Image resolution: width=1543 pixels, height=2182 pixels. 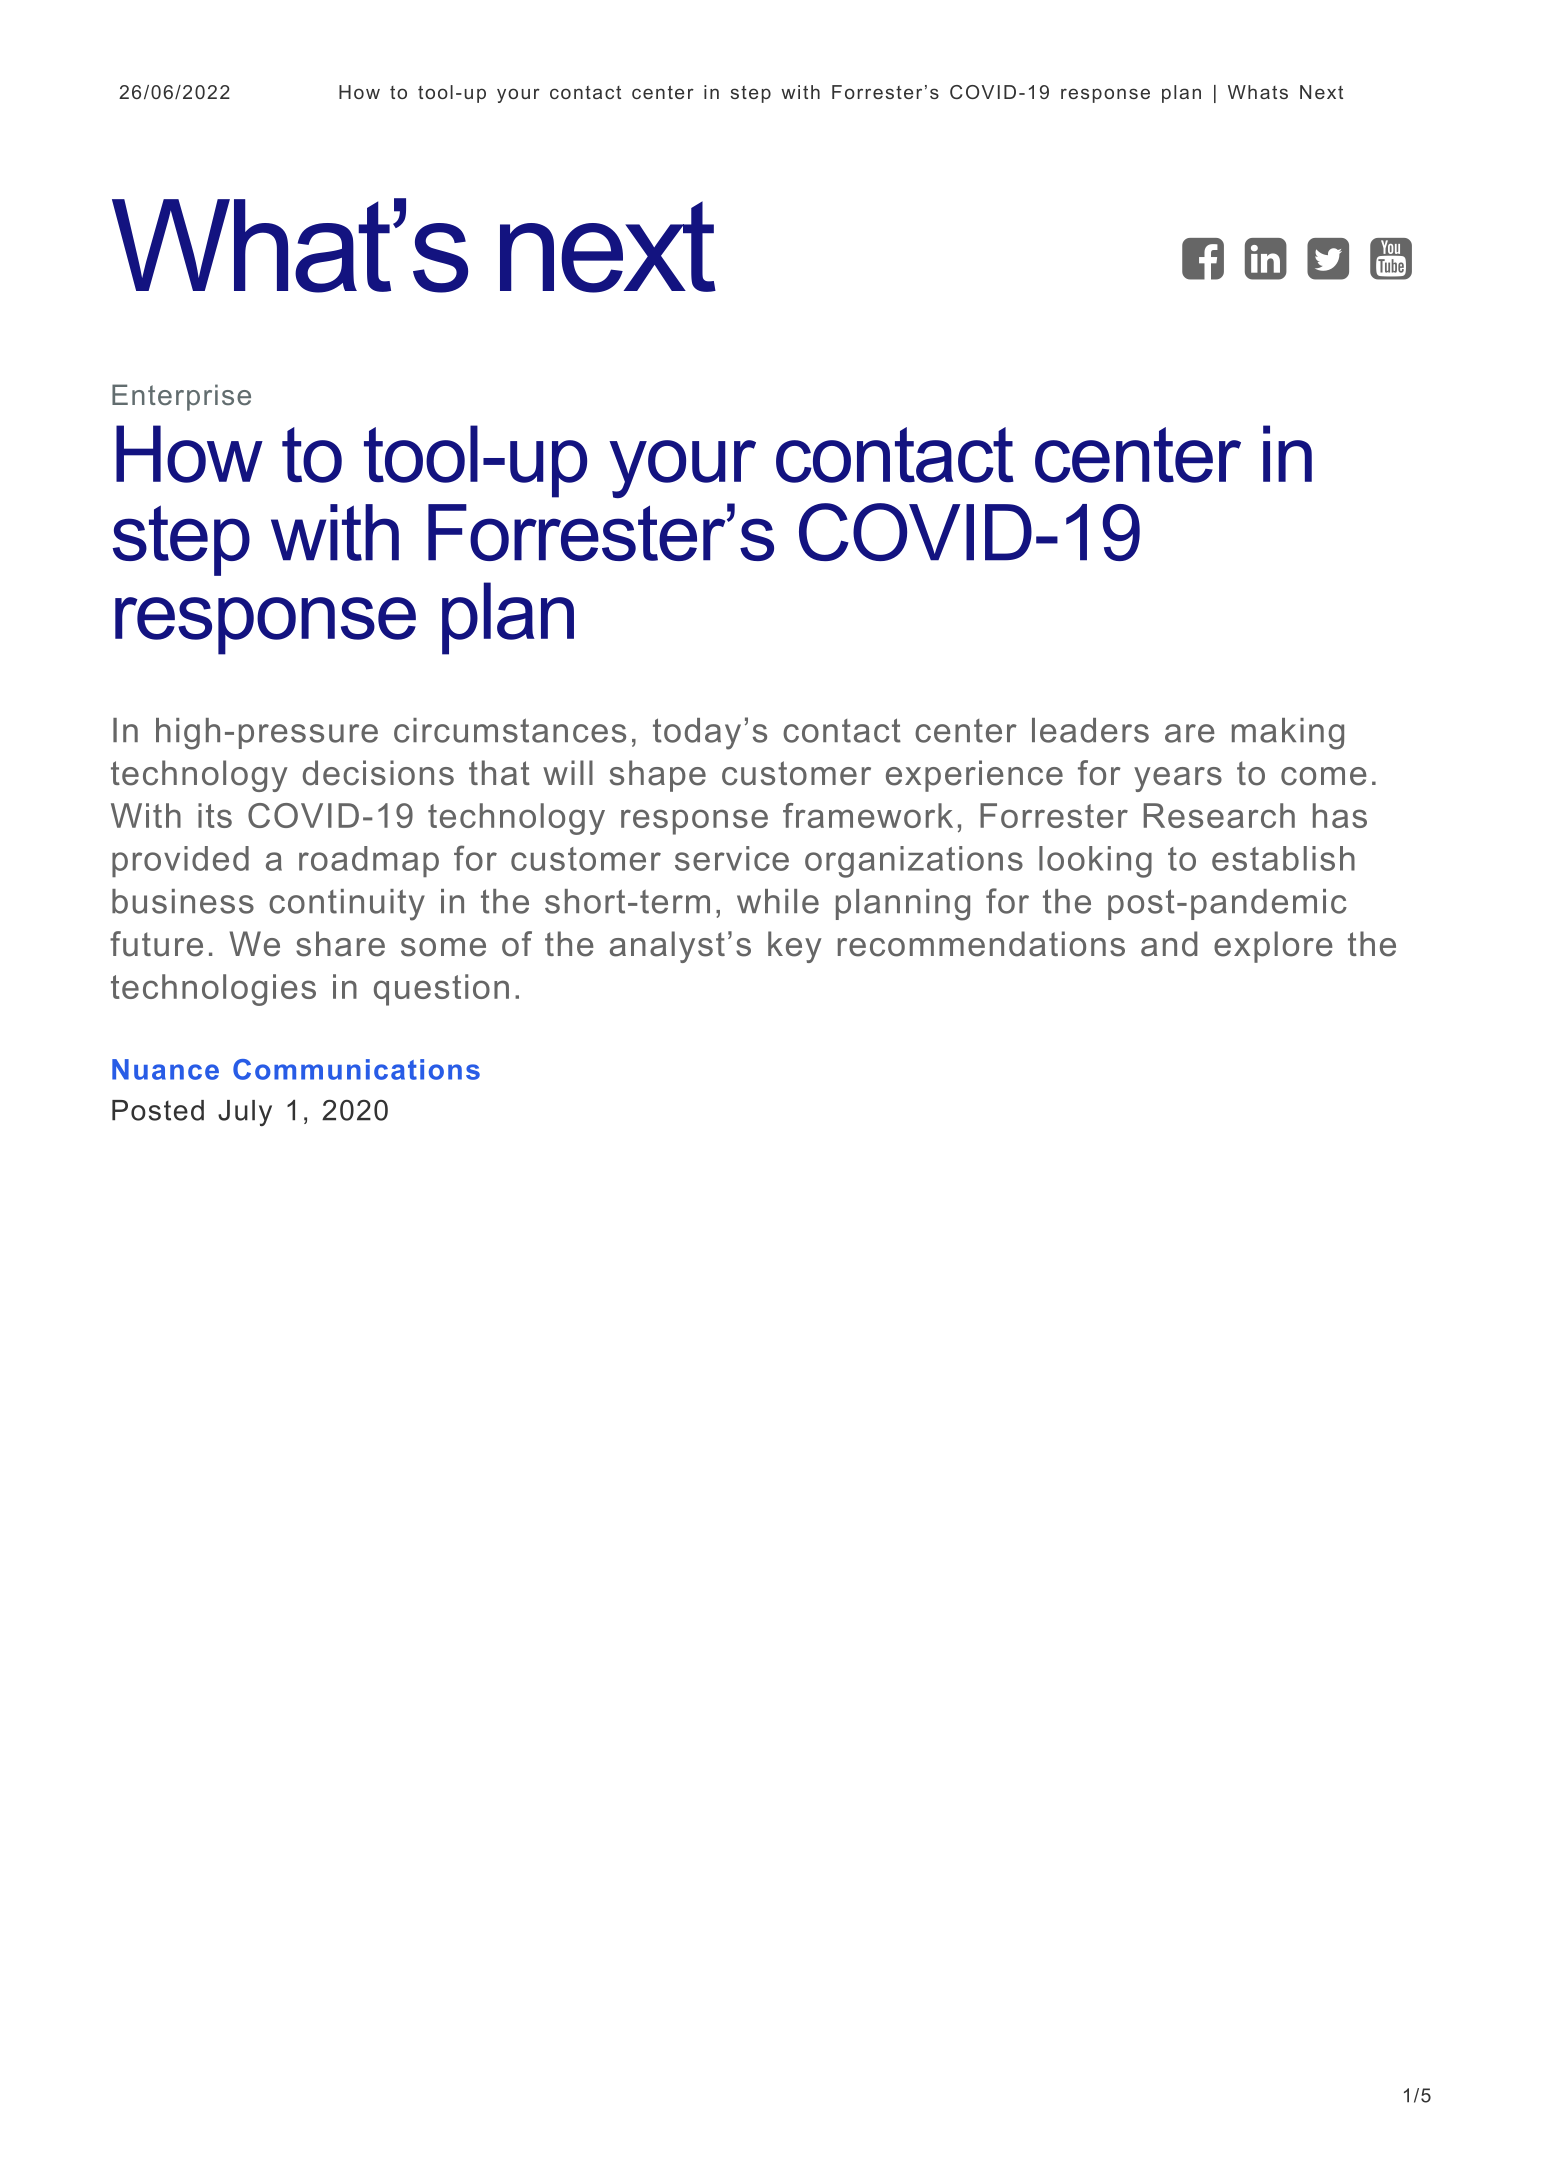 What do you see at coordinates (510, 730) in the document?
I see `circumstances` at bounding box center [510, 730].
